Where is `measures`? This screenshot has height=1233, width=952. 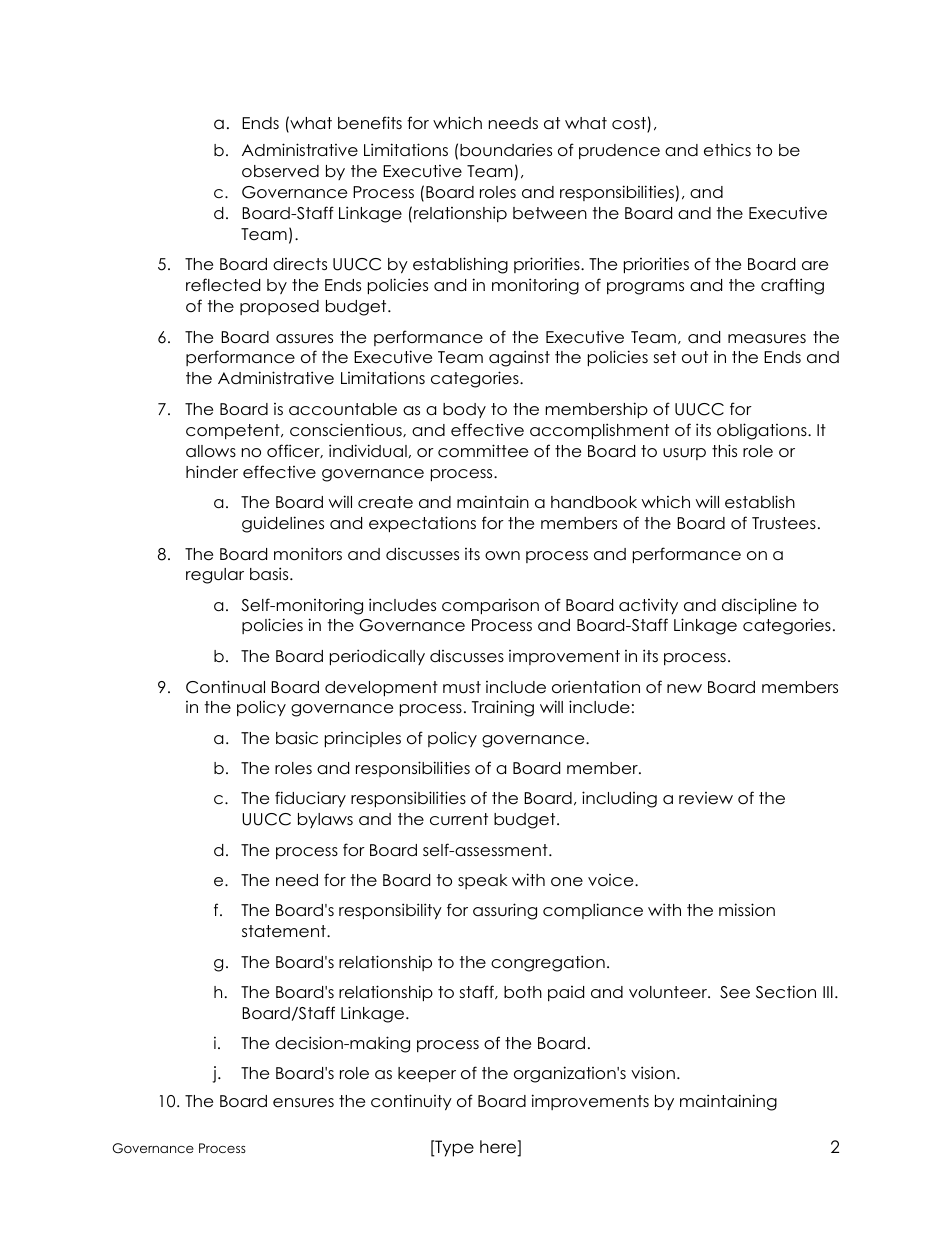 measures is located at coordinates (767, 338).
